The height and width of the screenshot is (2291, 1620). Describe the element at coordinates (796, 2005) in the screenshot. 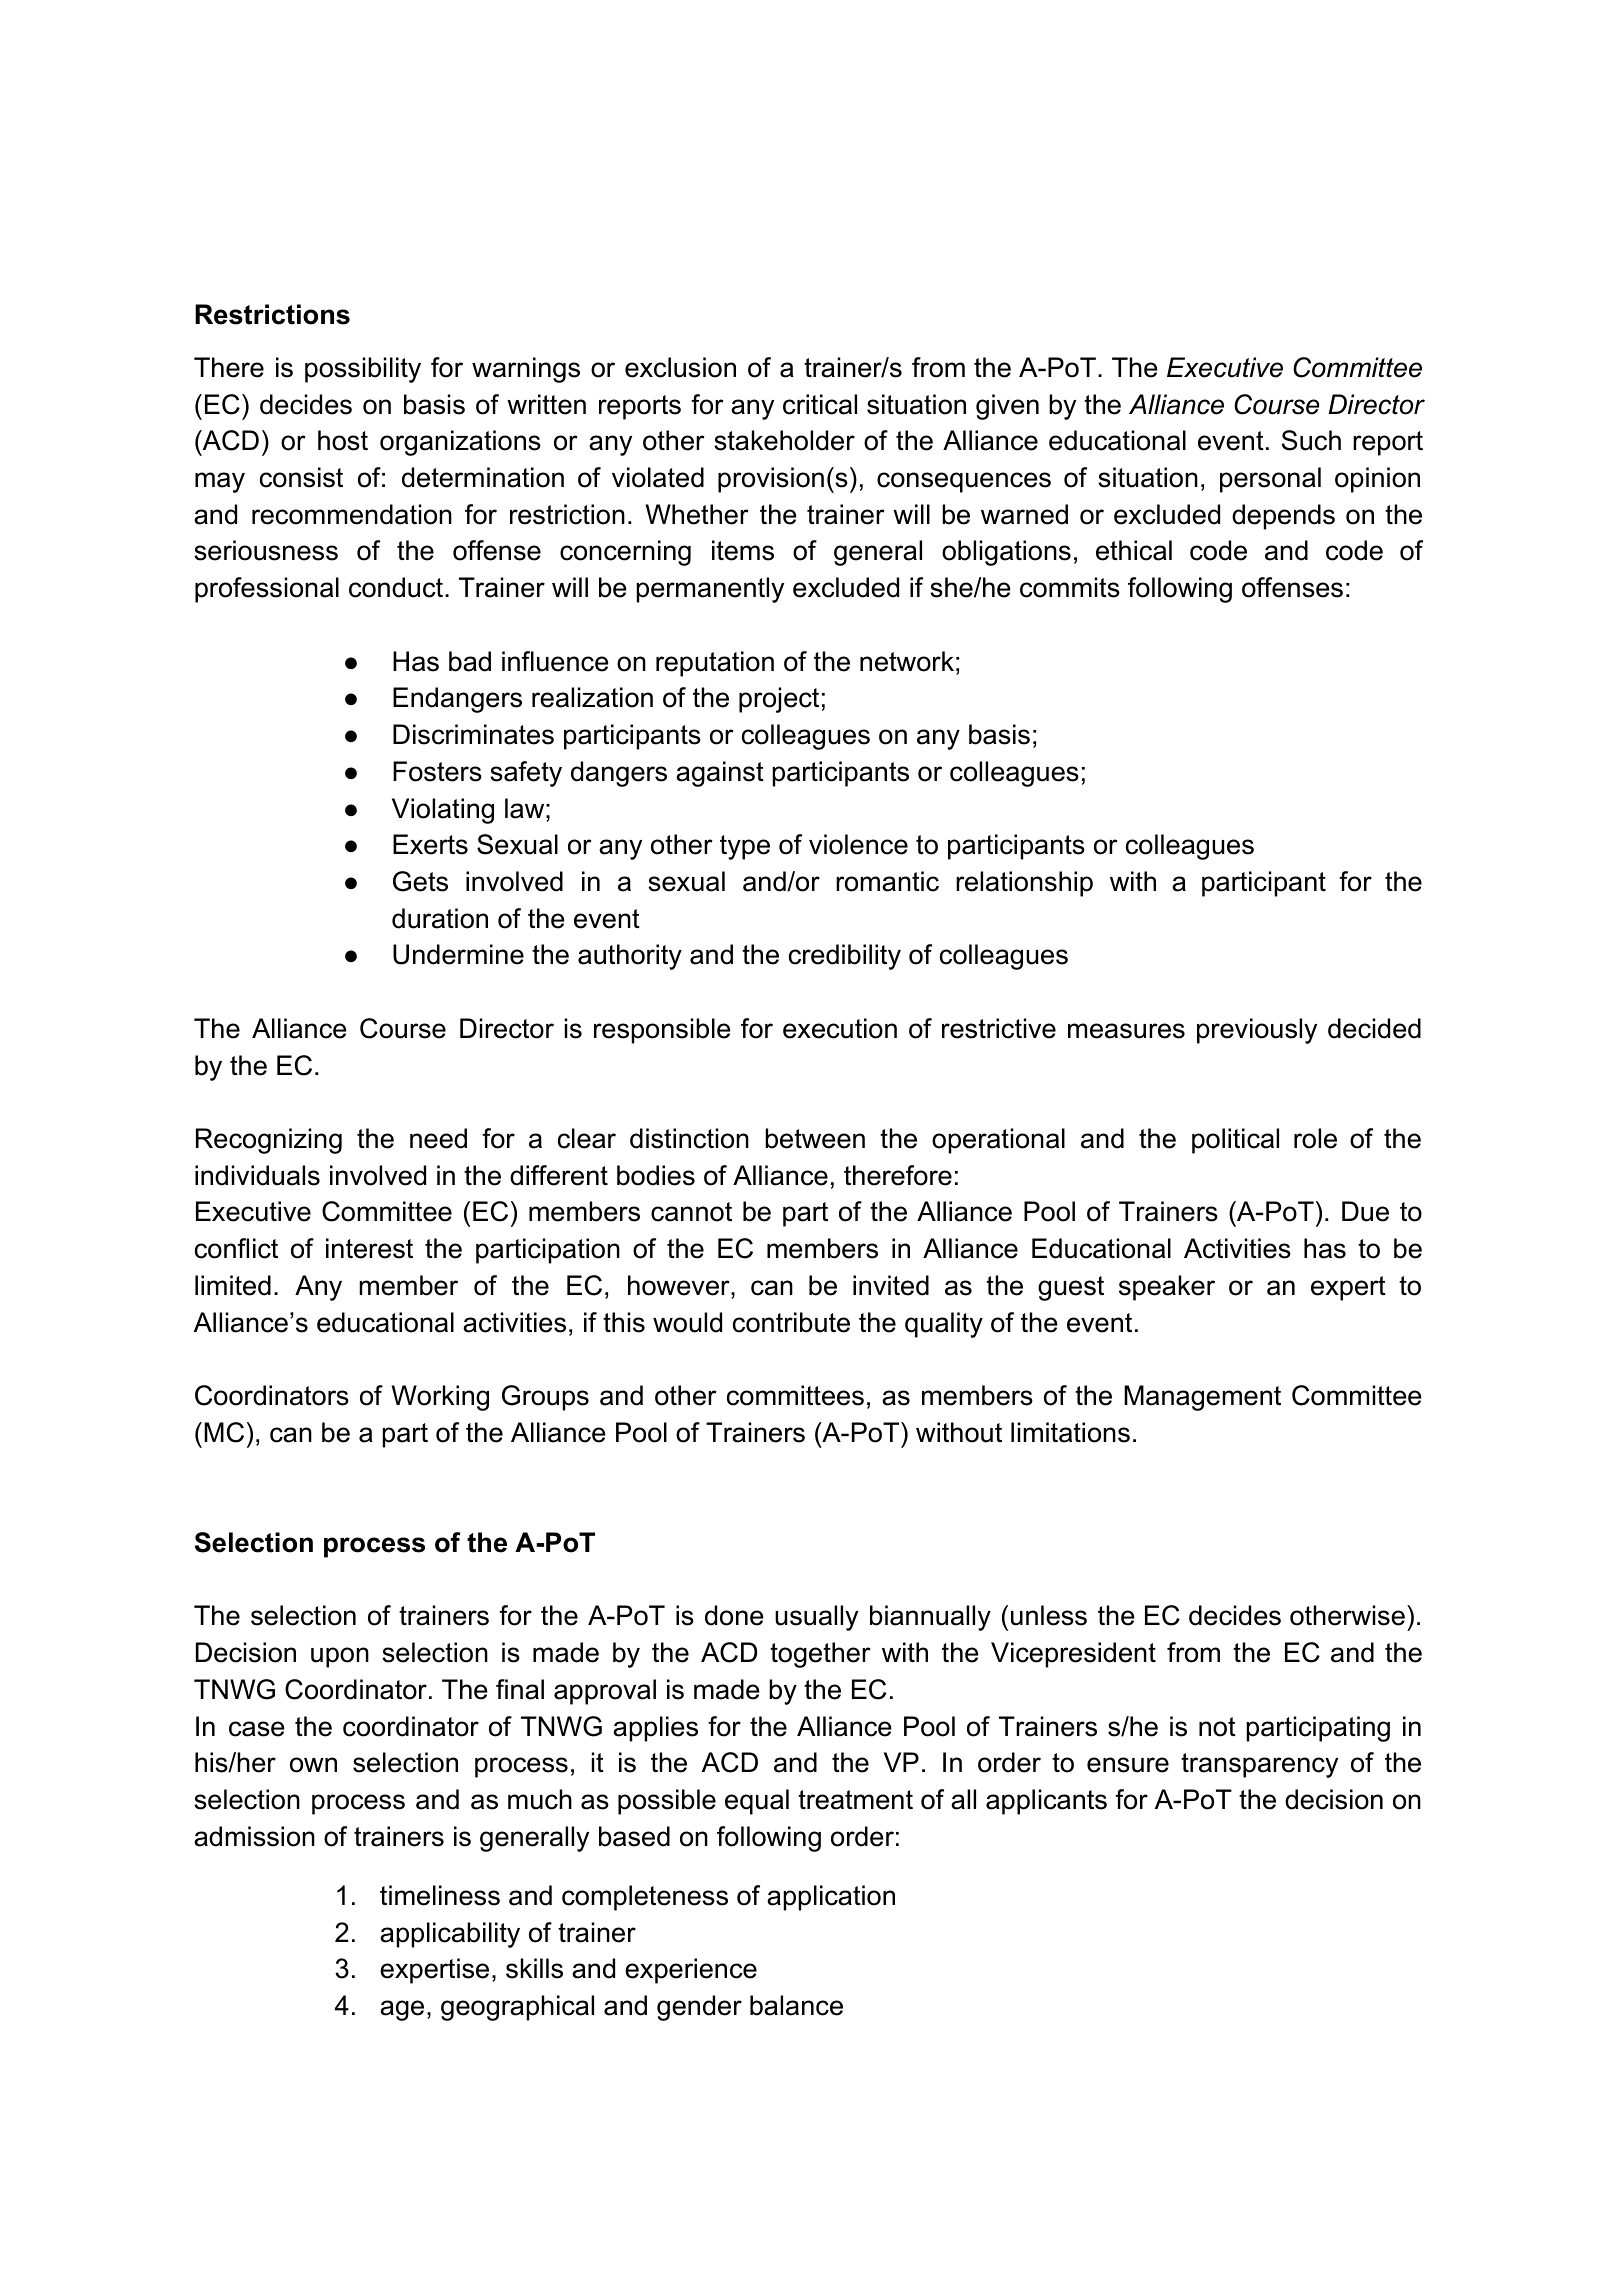

I see `balance` at that location.
